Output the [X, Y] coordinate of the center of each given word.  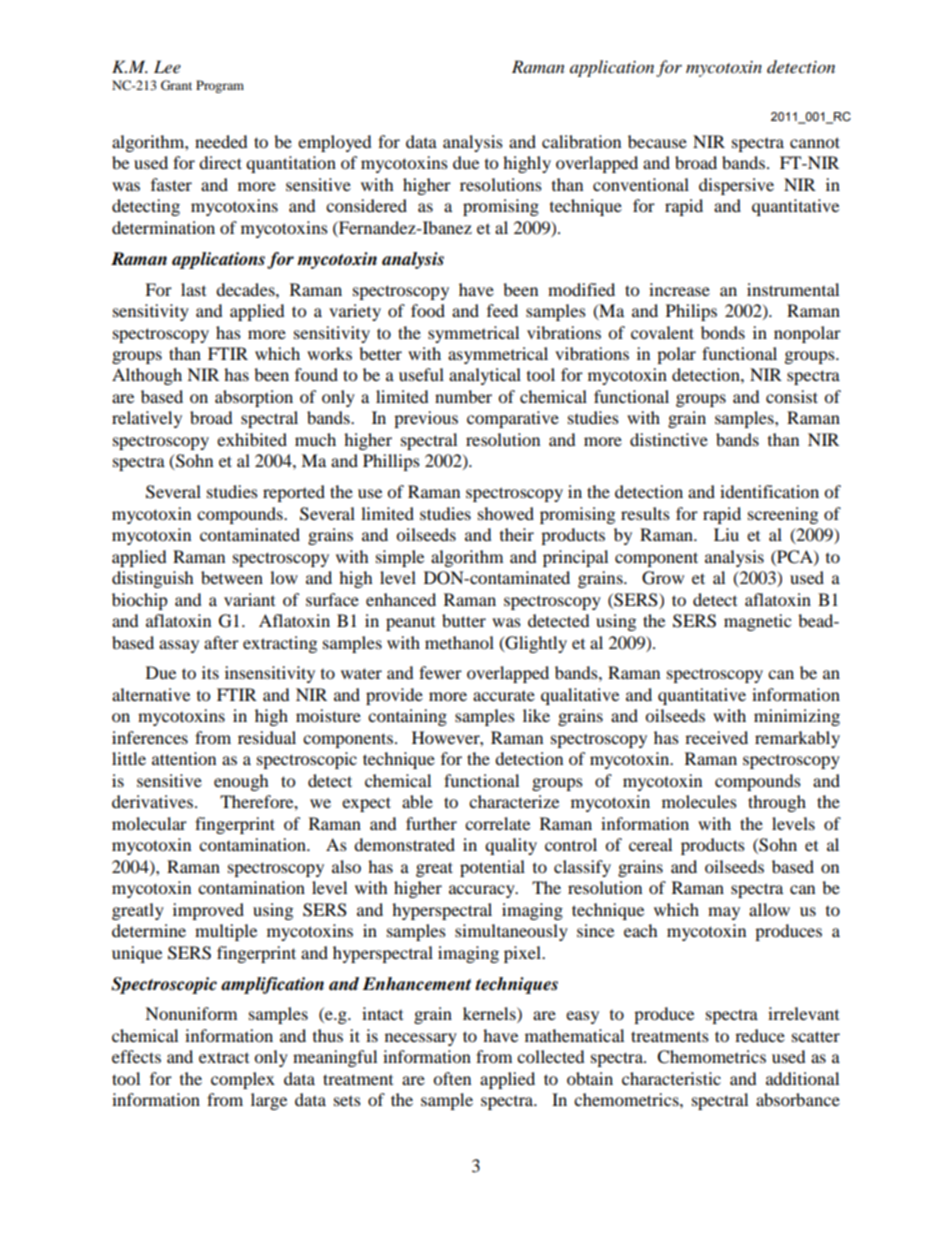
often [452, 1078]
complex [243, 1080]
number [463, 396]
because [657, 141]
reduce [760, 1035]
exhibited [252, 439]
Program [220, 86]
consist [792, 396]
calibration [581, 141]
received [716, 737]
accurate [504, 696]
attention [184, 758]
